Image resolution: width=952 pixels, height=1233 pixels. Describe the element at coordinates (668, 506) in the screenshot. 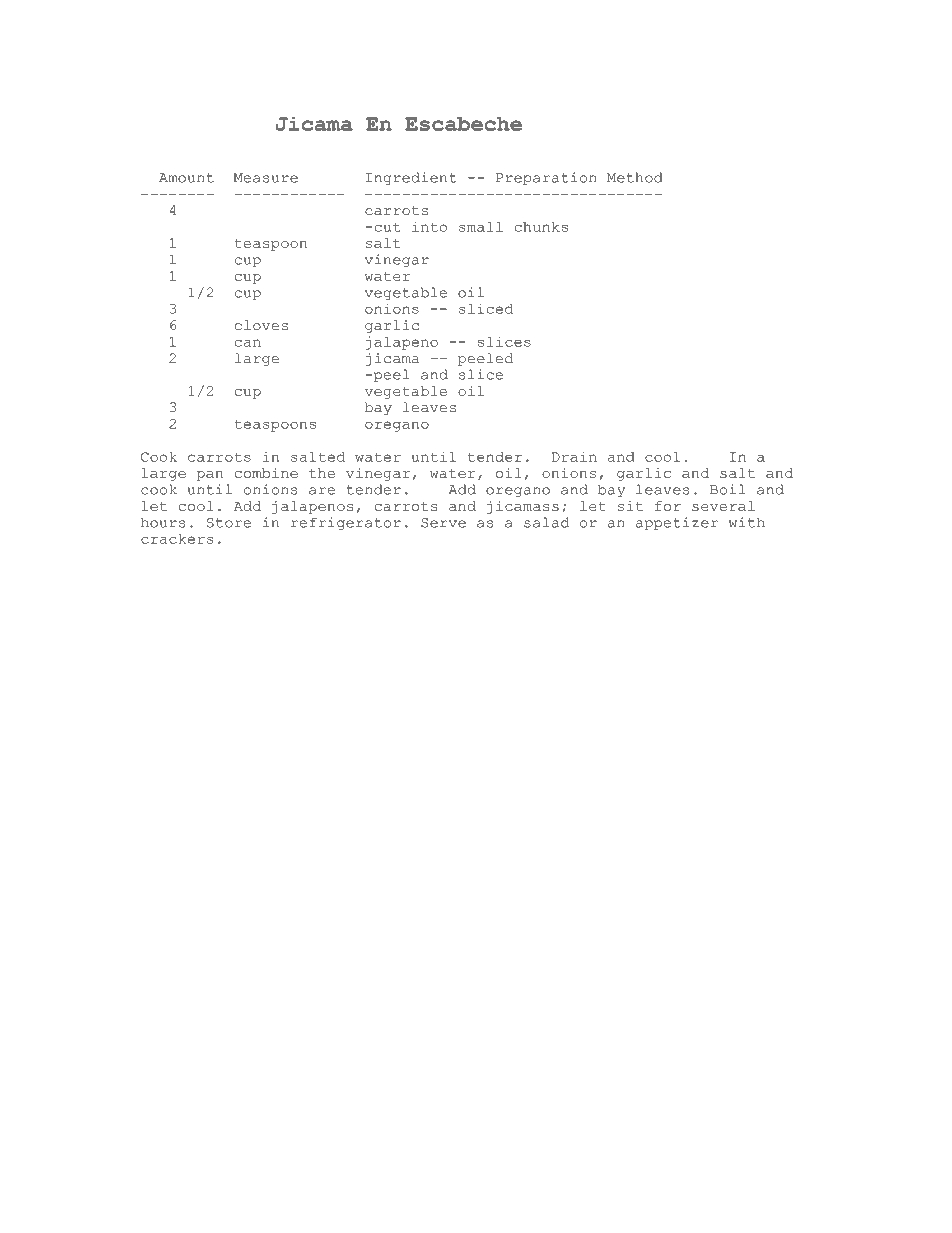

I see `for` at that location.
